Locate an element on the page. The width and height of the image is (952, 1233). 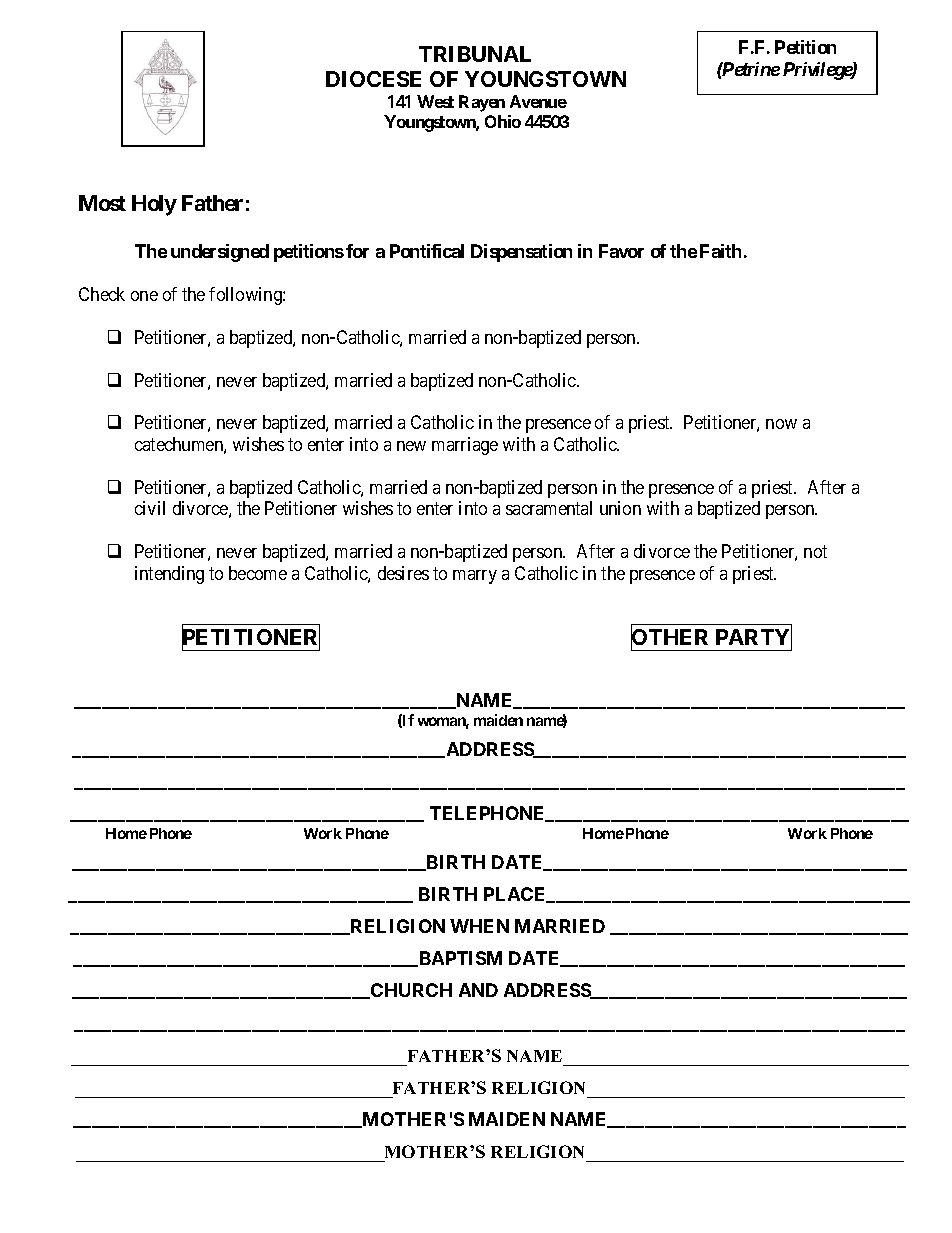
AND is located at coordinates (478, 990).
